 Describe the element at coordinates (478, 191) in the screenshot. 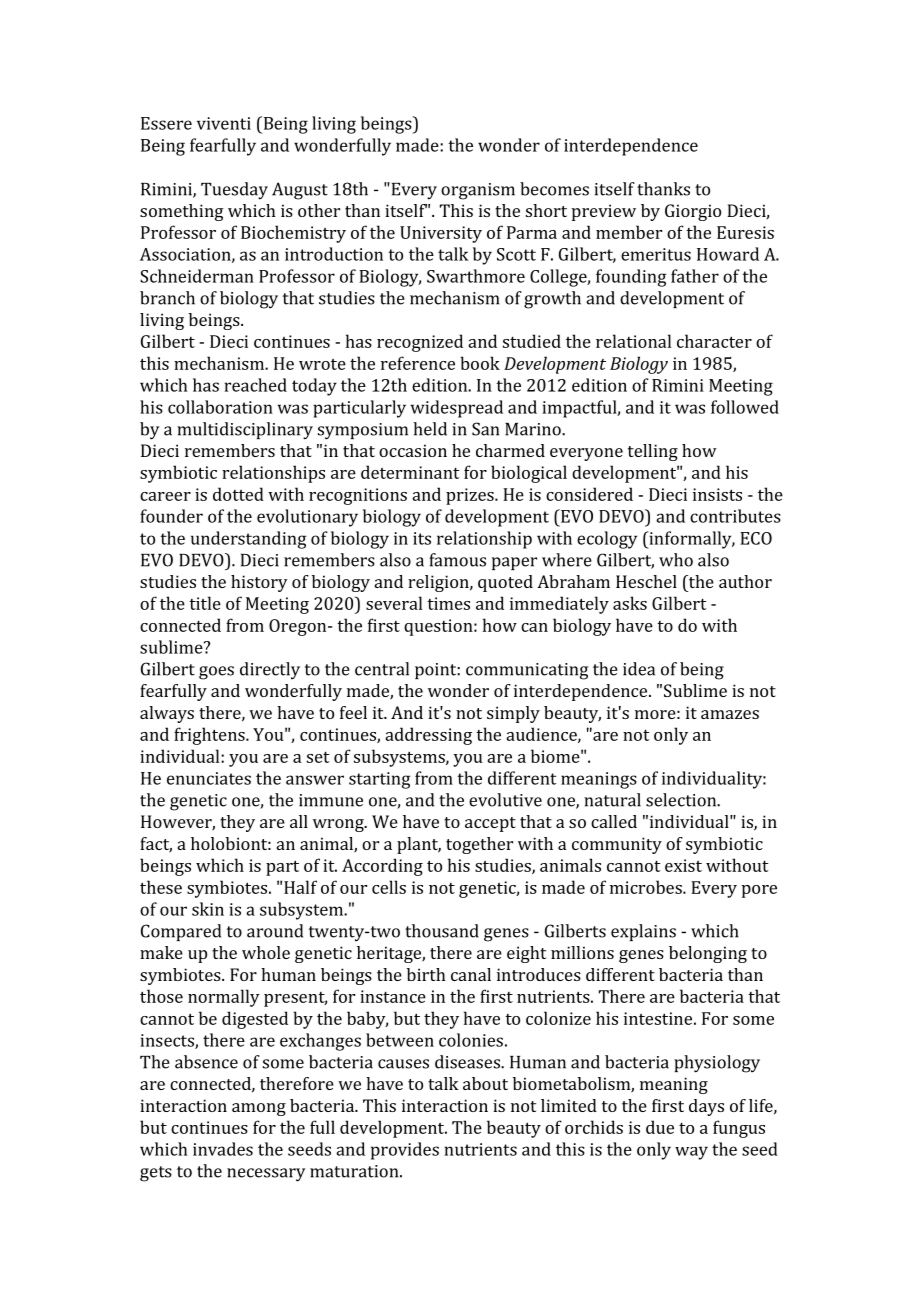

I see `organism` at that location.
